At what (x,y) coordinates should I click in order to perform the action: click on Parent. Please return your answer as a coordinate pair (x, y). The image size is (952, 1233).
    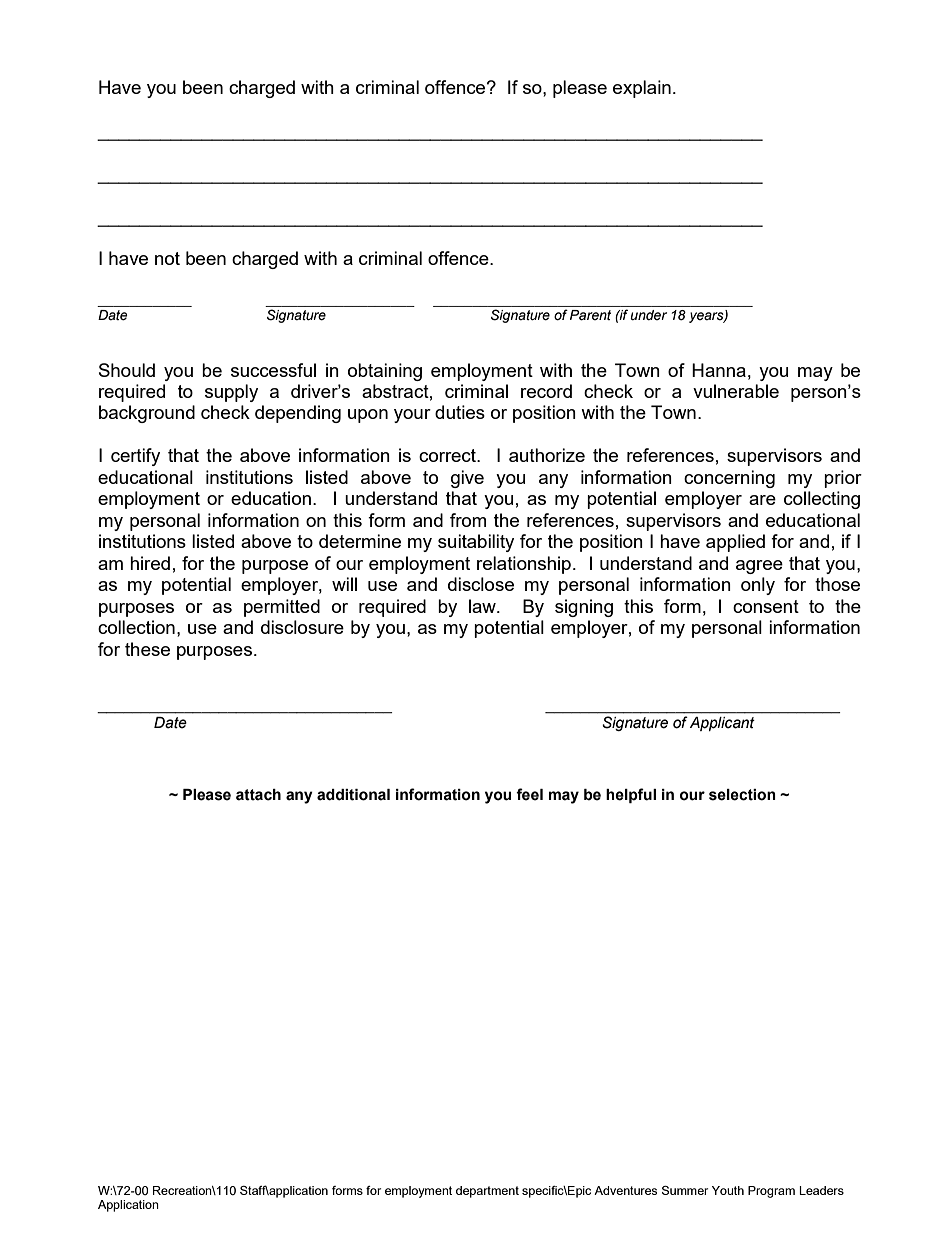
    Looking at the image, I should click on (590, 315).
